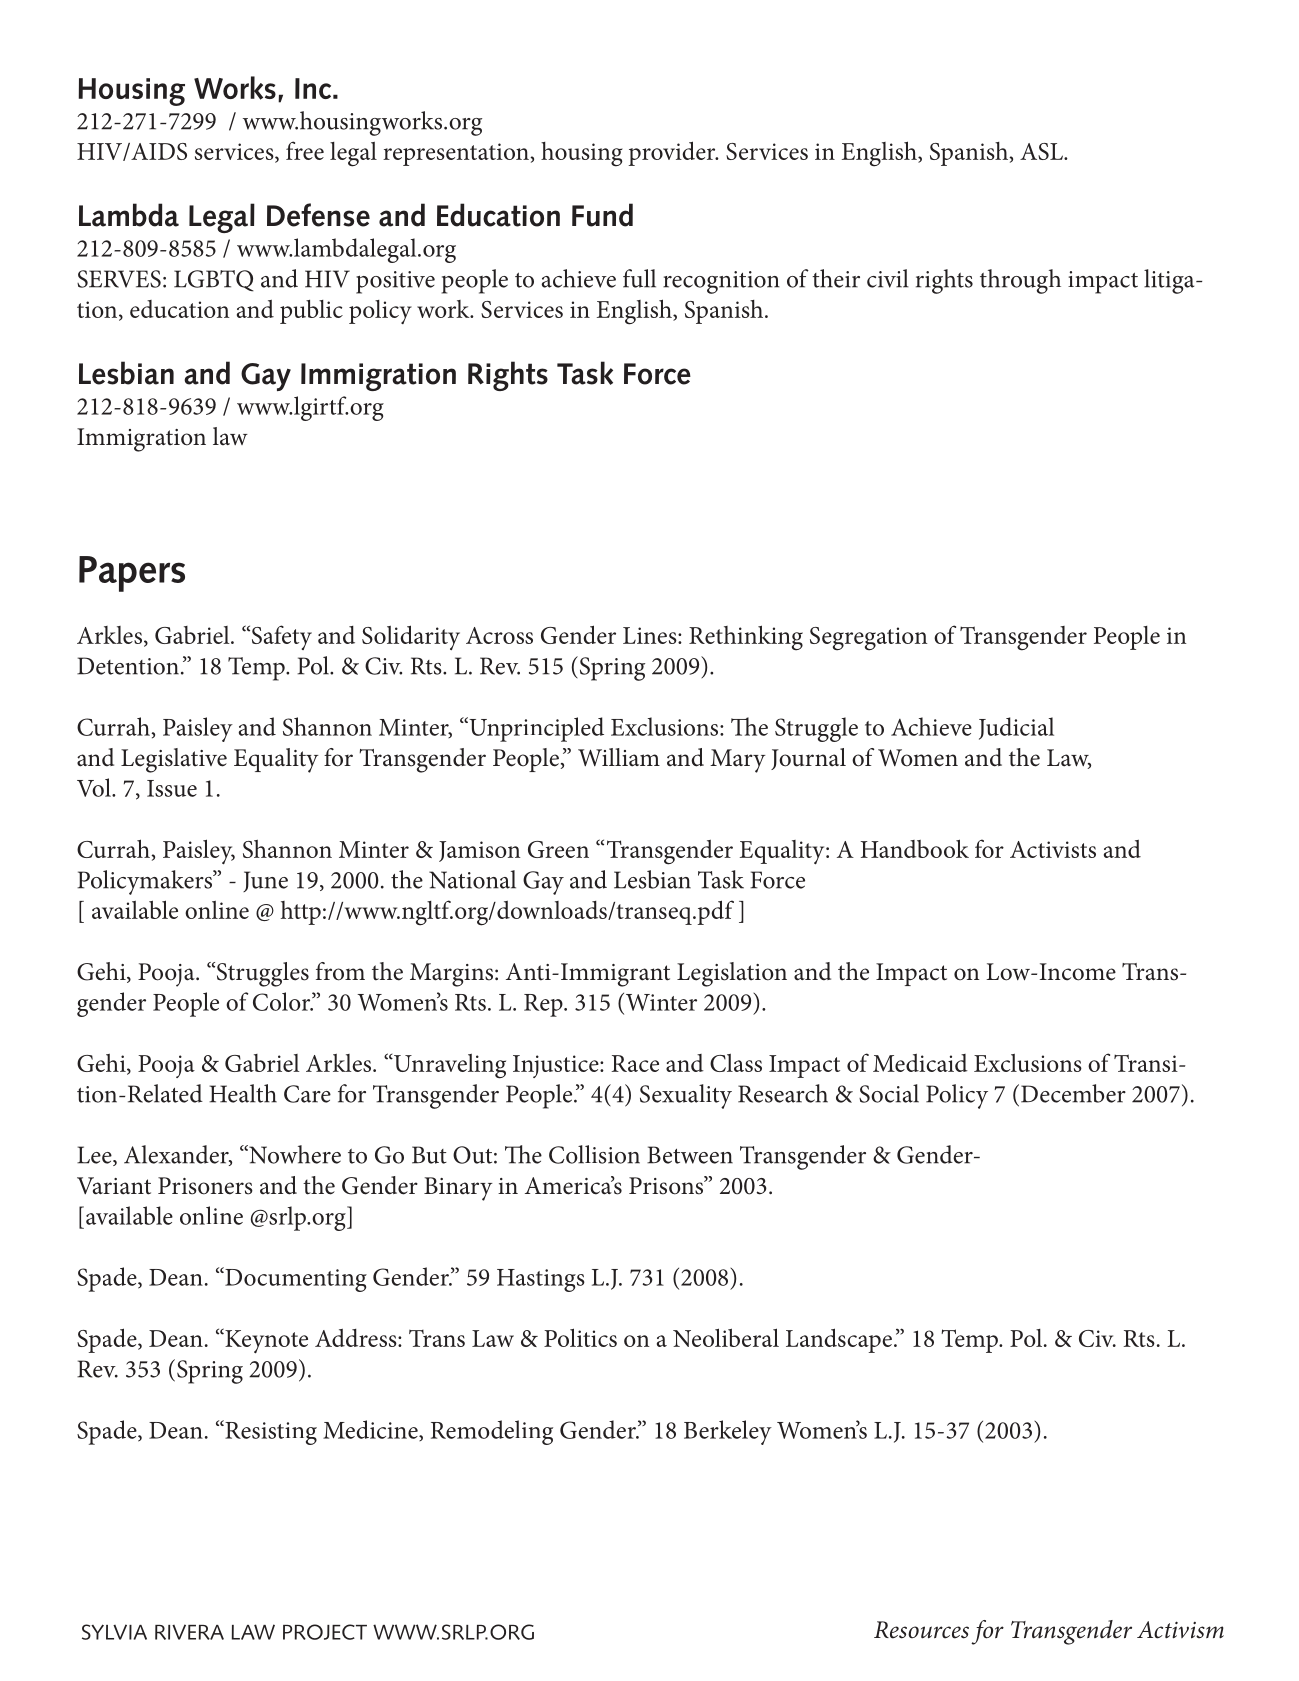 This screenshot has height=1681, width=1299. What do you see at coordinates (265, 881) in the screenshot?
I see `June` at bounding box center [265, 881].
